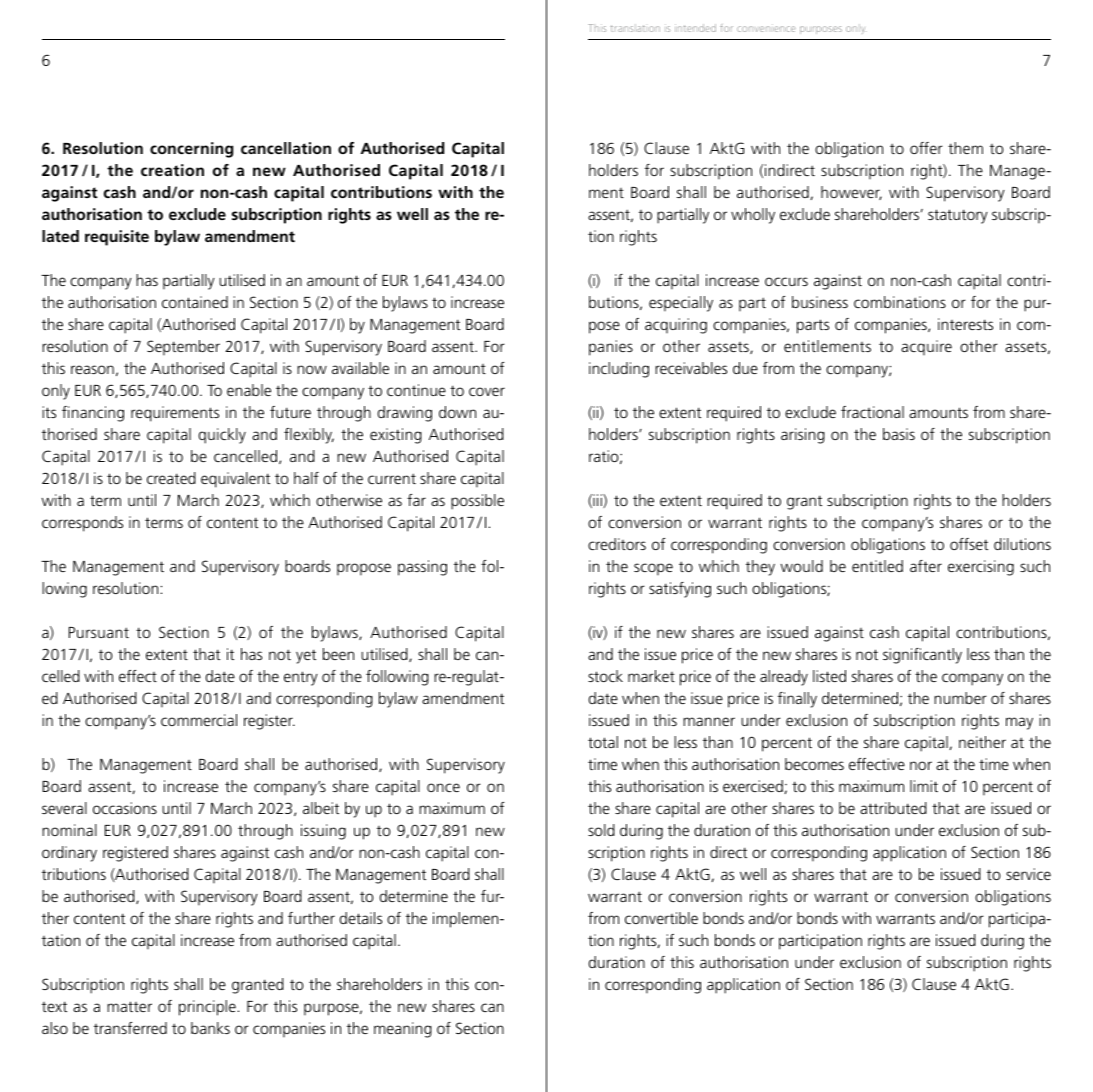  I want to click on basis, so click(899, 434).
